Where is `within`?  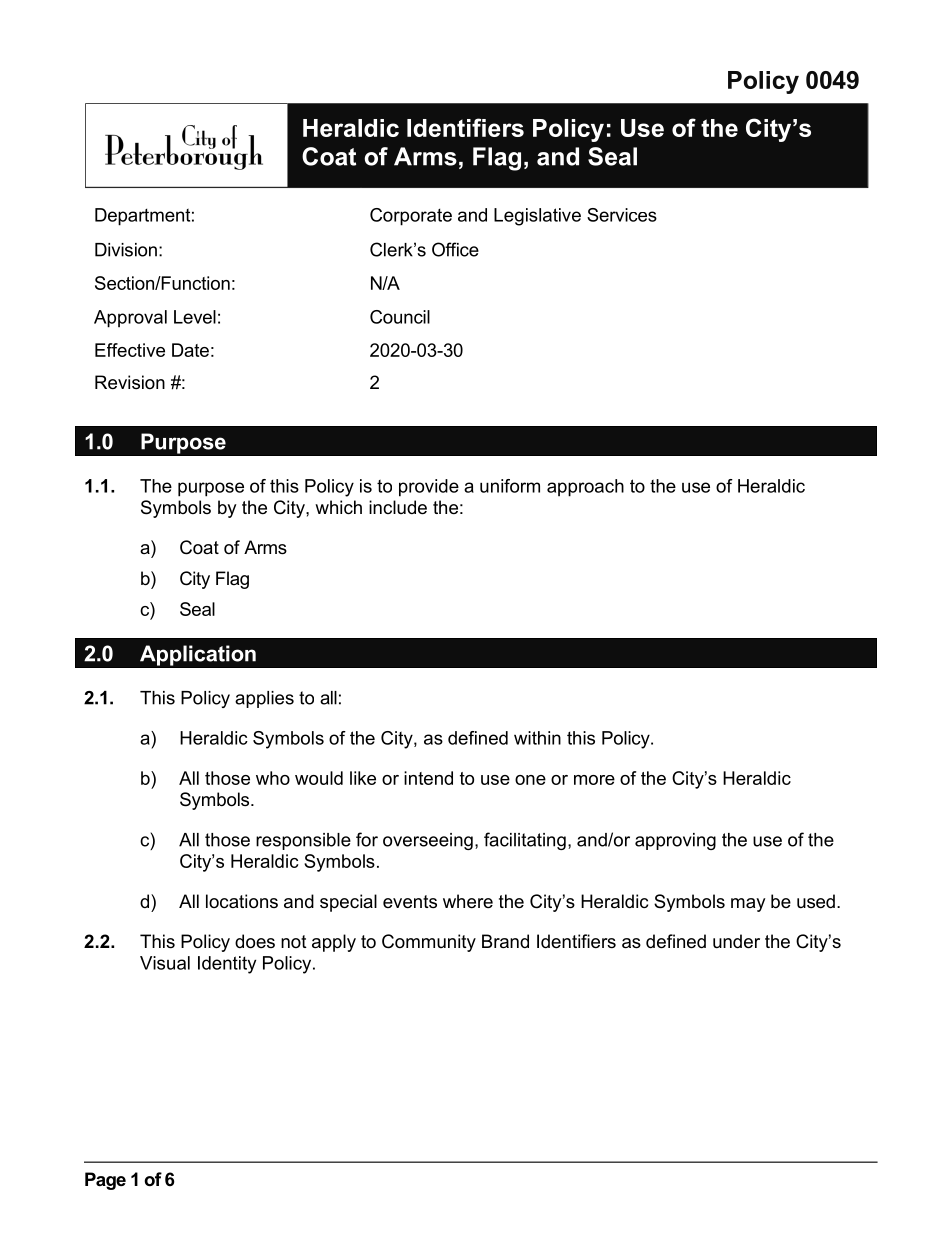
within is located at coordinates (537, 738).
